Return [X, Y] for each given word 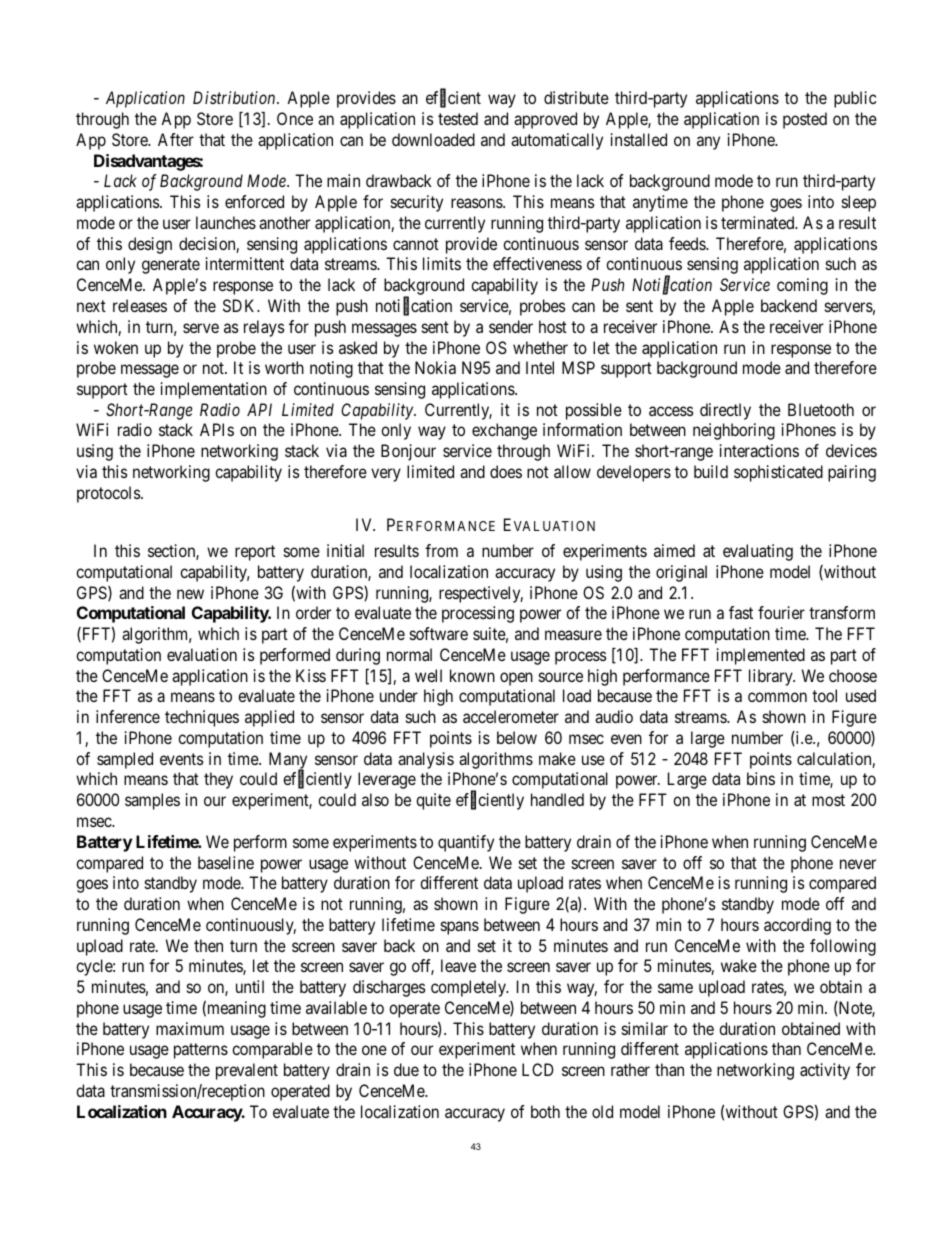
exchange [504, 431]
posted [805, 120]
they [218, 780]
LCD [538, 1069]
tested [458, 118]
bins [761, 778]
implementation [214, 390]
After [176, 139]
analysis [426, 760]
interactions [759, 450]
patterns [201, 1051]
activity [825, 1071]
